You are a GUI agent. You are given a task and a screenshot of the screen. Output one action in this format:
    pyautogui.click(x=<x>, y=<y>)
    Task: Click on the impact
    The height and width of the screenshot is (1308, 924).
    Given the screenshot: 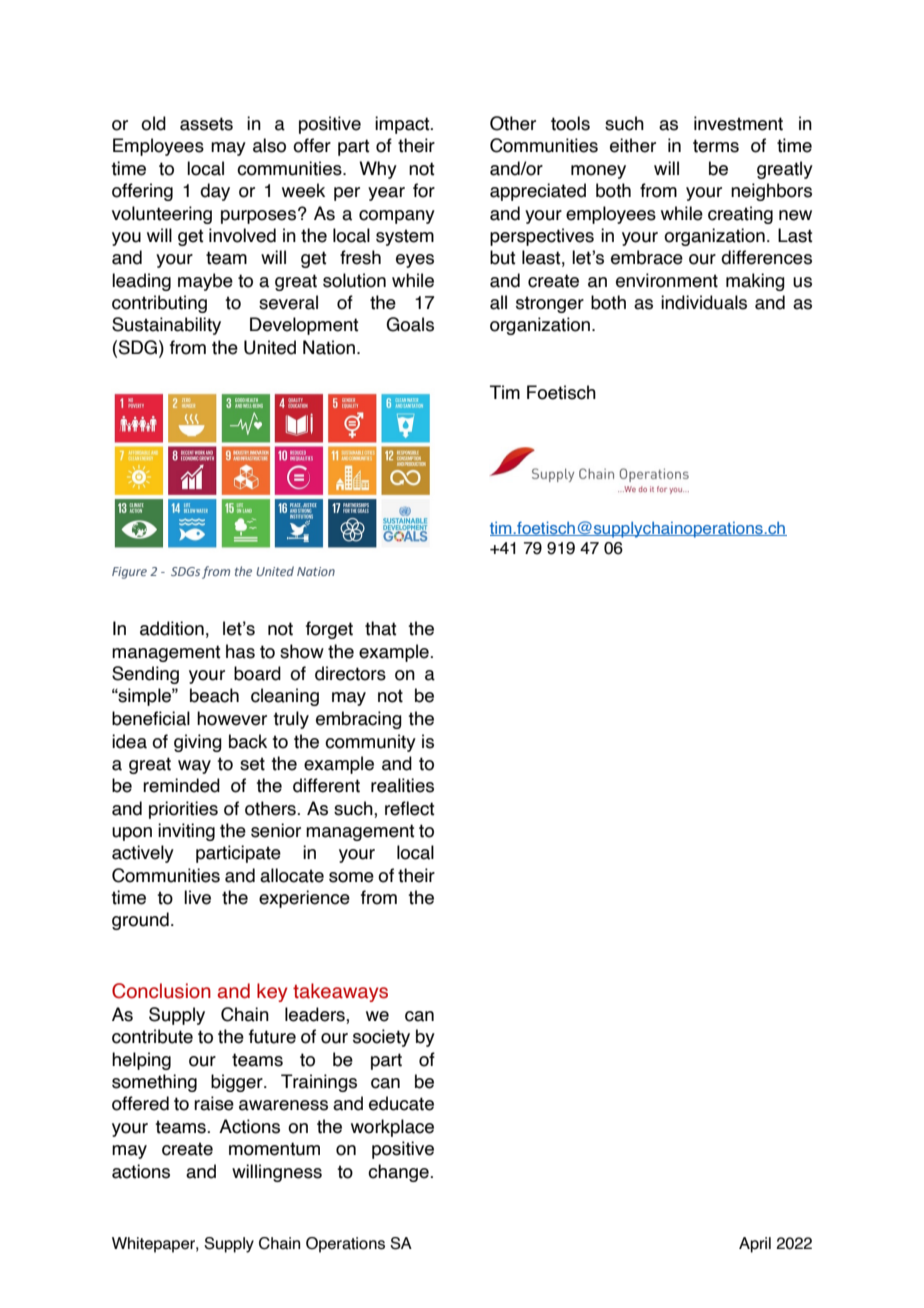 What is the action you would take?
    pyautogui.click(x=403, y=125)
